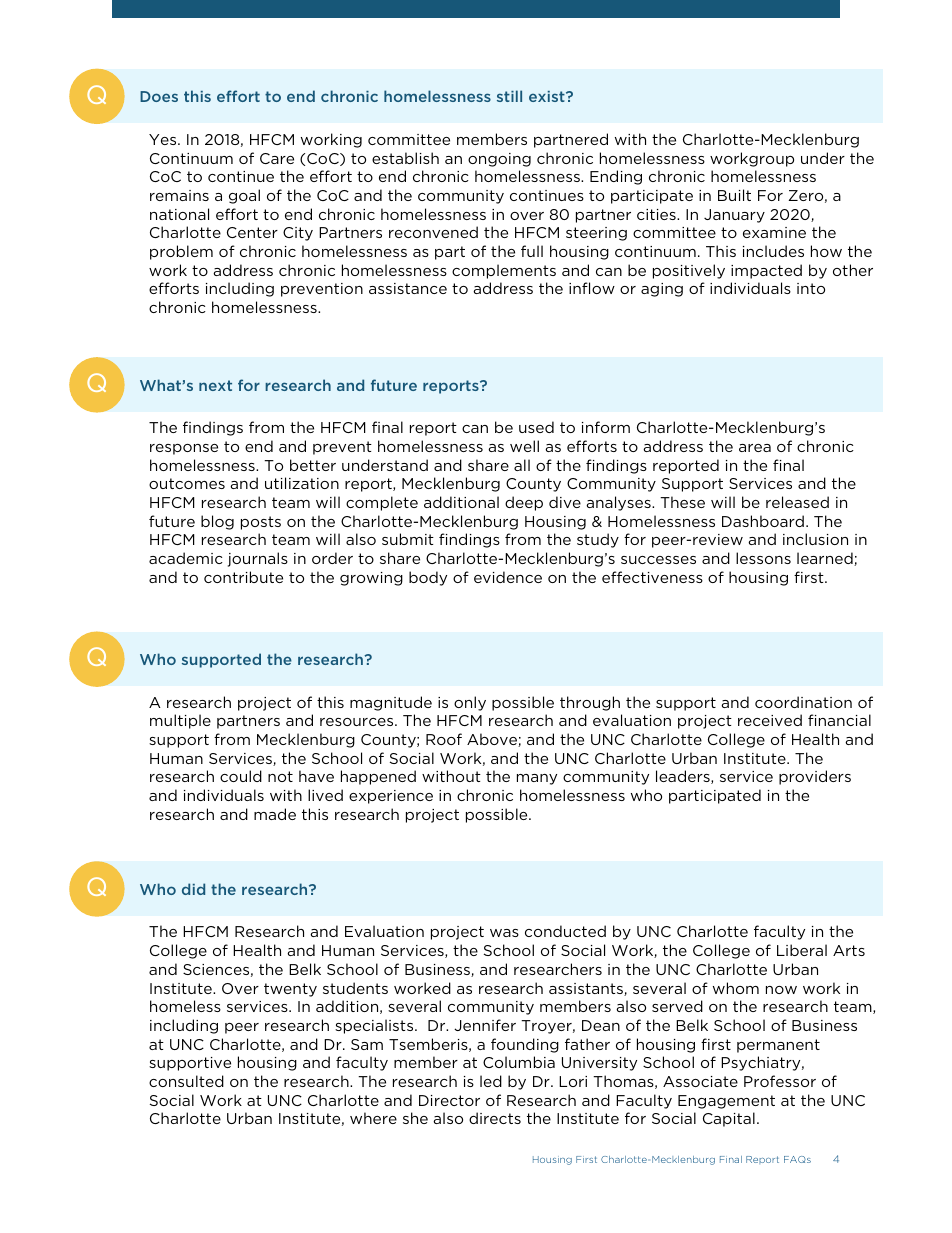  What do you see at coordinates (734, 195) in the screenshot?
I see `Built` at bounding box center [734, 195].
